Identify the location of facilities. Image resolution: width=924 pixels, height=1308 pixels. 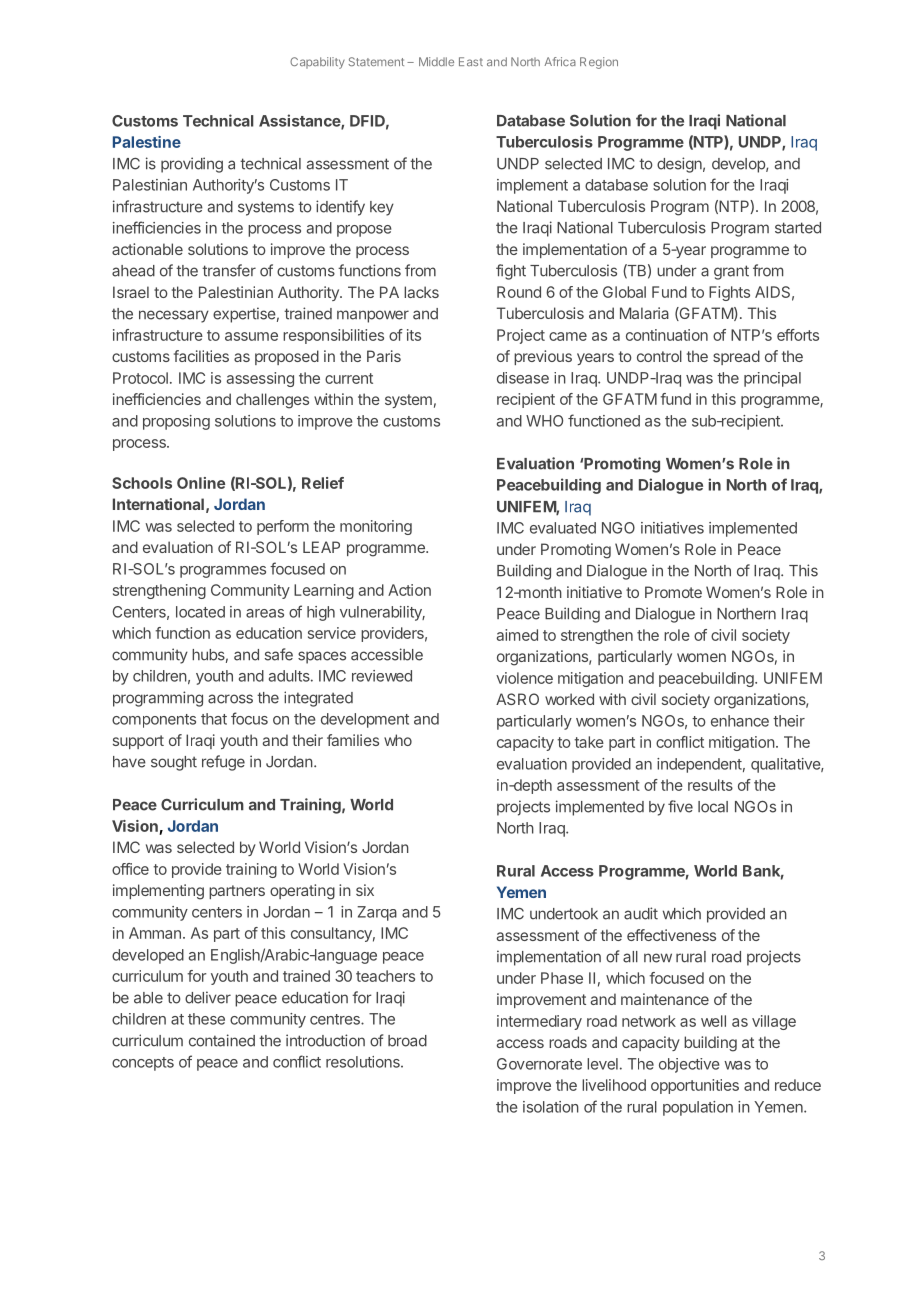
(201, 356).
